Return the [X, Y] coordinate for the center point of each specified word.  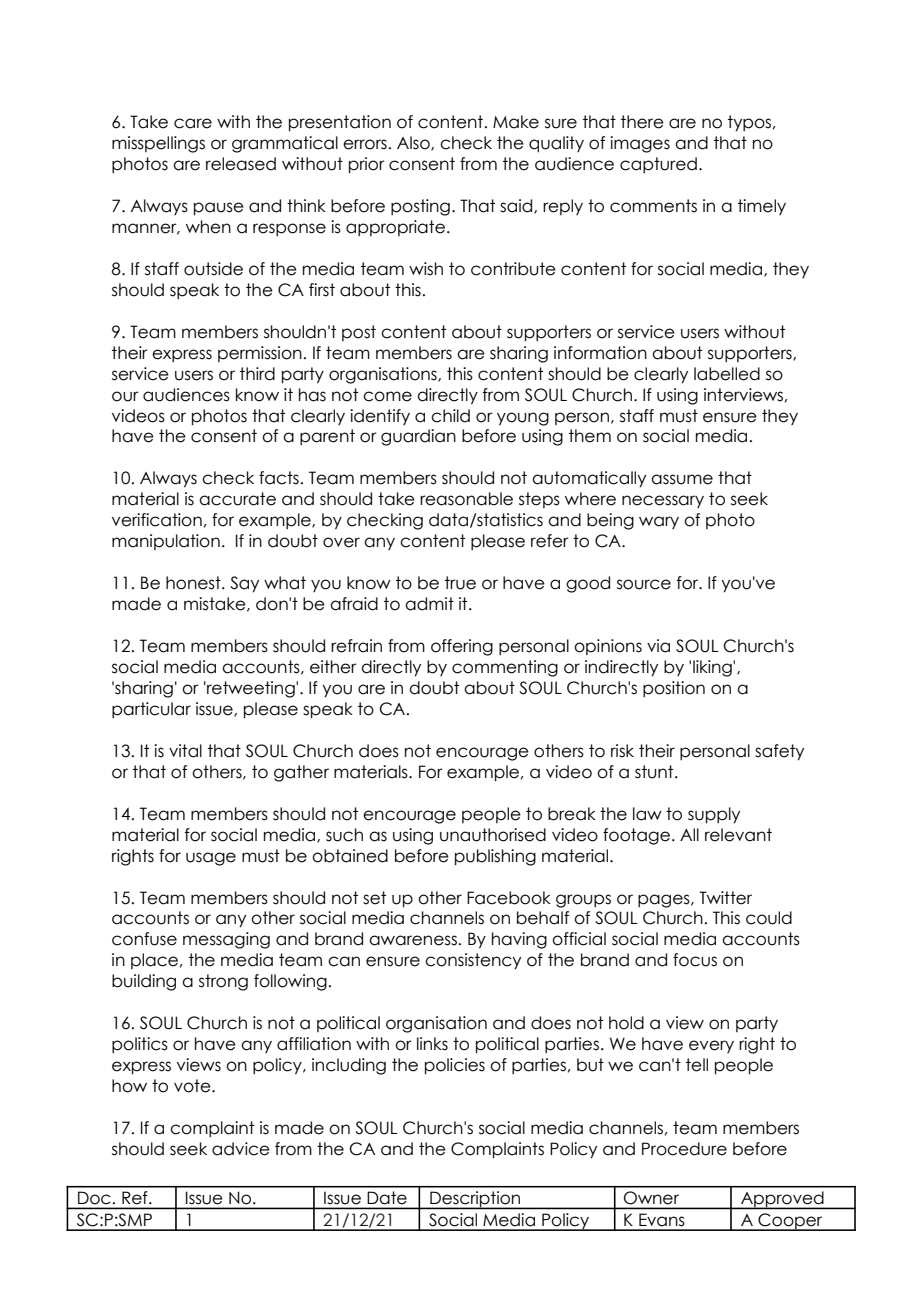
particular [151, 710]
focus [695, 960]
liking [713, 668]
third [257, 374]
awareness [413, 940]
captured [658, 165]
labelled [727, 374]
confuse [144, 939]
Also [414, 143]
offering [462, 647]
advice [241, 1149]
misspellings [158, 144]
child [450, 416]
